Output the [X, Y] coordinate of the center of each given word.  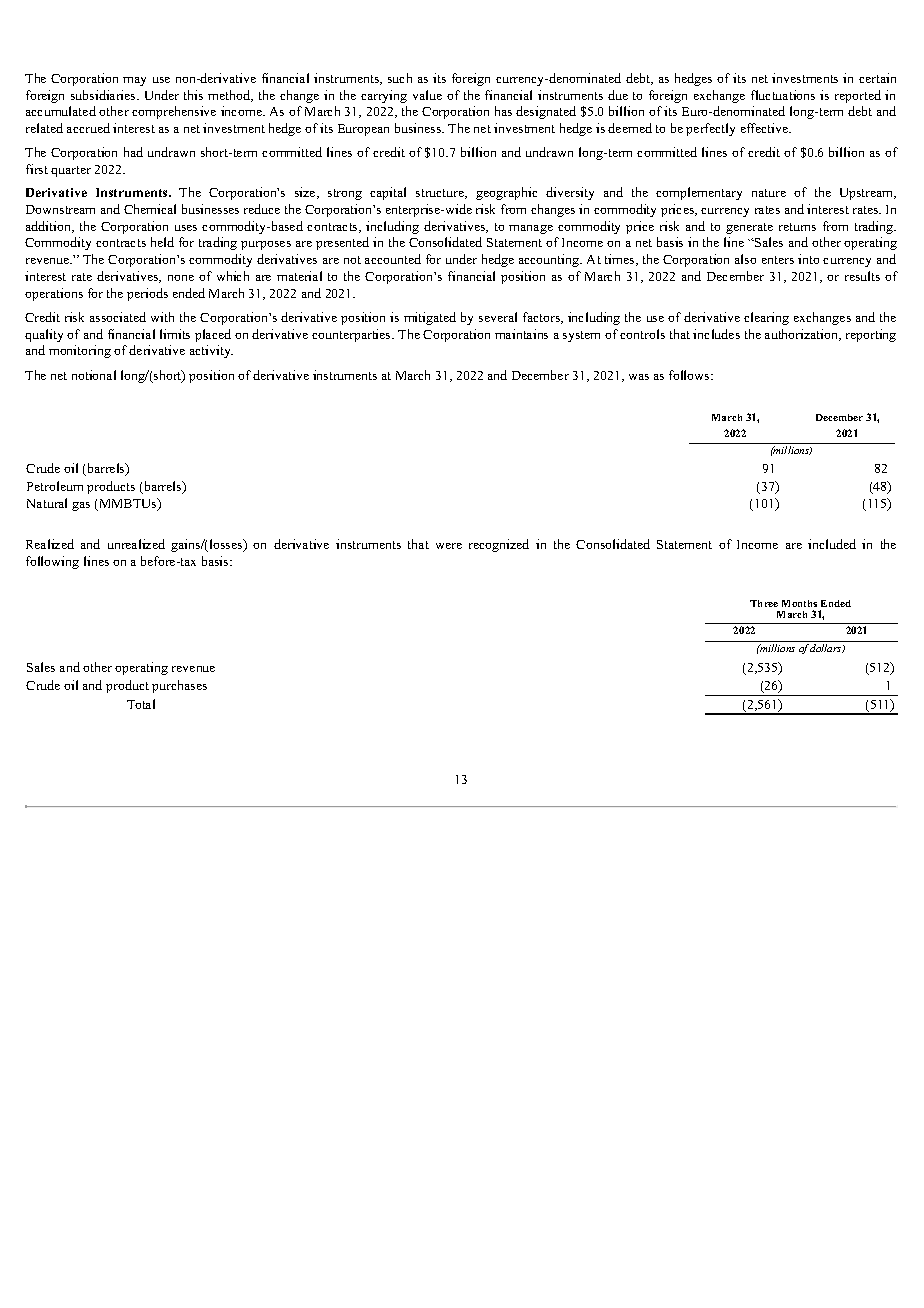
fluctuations [783, 95]
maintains [521, 334]
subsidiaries [104, 95]
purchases [179, 686]
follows [690, 375]
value [427, 95]
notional [94, 375]
